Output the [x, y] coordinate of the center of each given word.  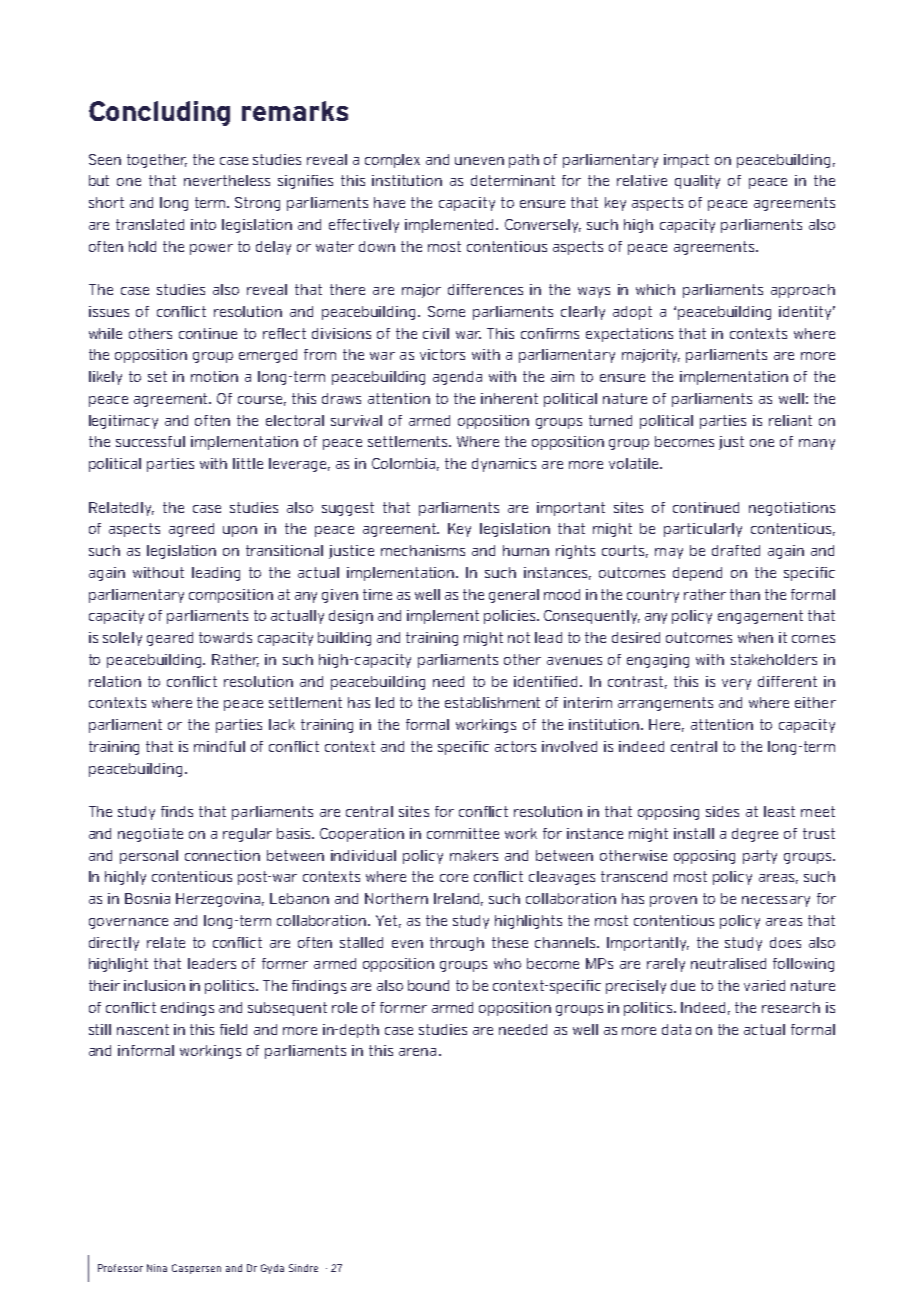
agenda [457, 378]
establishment [492, 702]
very [736, 684]
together [157, 161]
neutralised [728, 963]
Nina [157, 1268]
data [676, 1029]
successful [150, 441]
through [457, 944]
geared [170, 639]
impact [686, 161]
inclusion [154, 985]
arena [417, 1052]
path [524, 161]
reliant [790, 420]
